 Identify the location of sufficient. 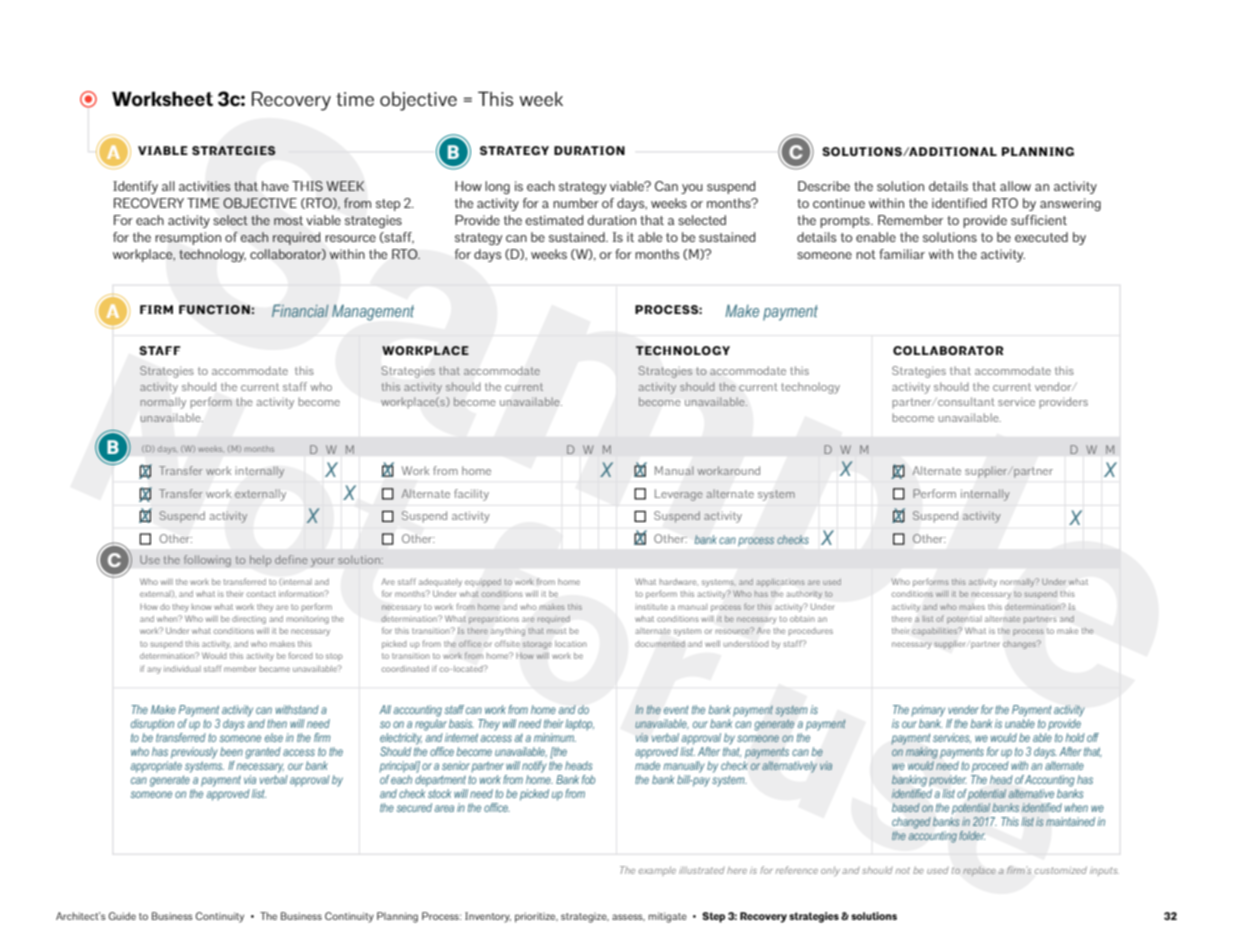
(1039, 220).
